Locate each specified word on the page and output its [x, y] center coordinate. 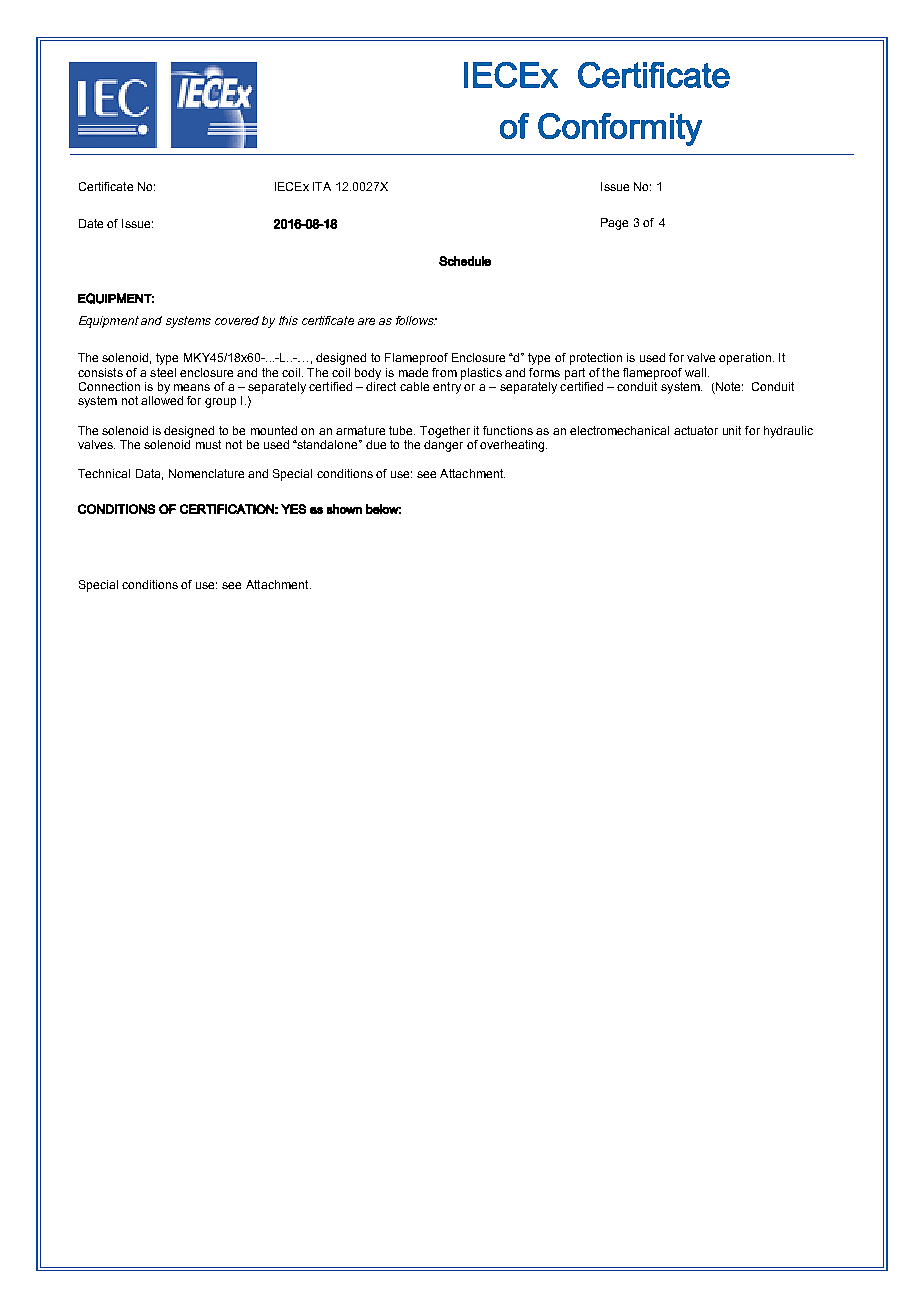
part [575, 374]
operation [745, 359]
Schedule [465, 261]
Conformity [620, 129]
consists [100, 372]
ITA [322, 186]
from [444, 372]
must [208, 444]
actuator [696, 430]
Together [445, 432]
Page [614, 224]
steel [163, 372]
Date [91, 223]
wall [695, 372]
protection [596, 359]
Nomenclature [206, 473]
